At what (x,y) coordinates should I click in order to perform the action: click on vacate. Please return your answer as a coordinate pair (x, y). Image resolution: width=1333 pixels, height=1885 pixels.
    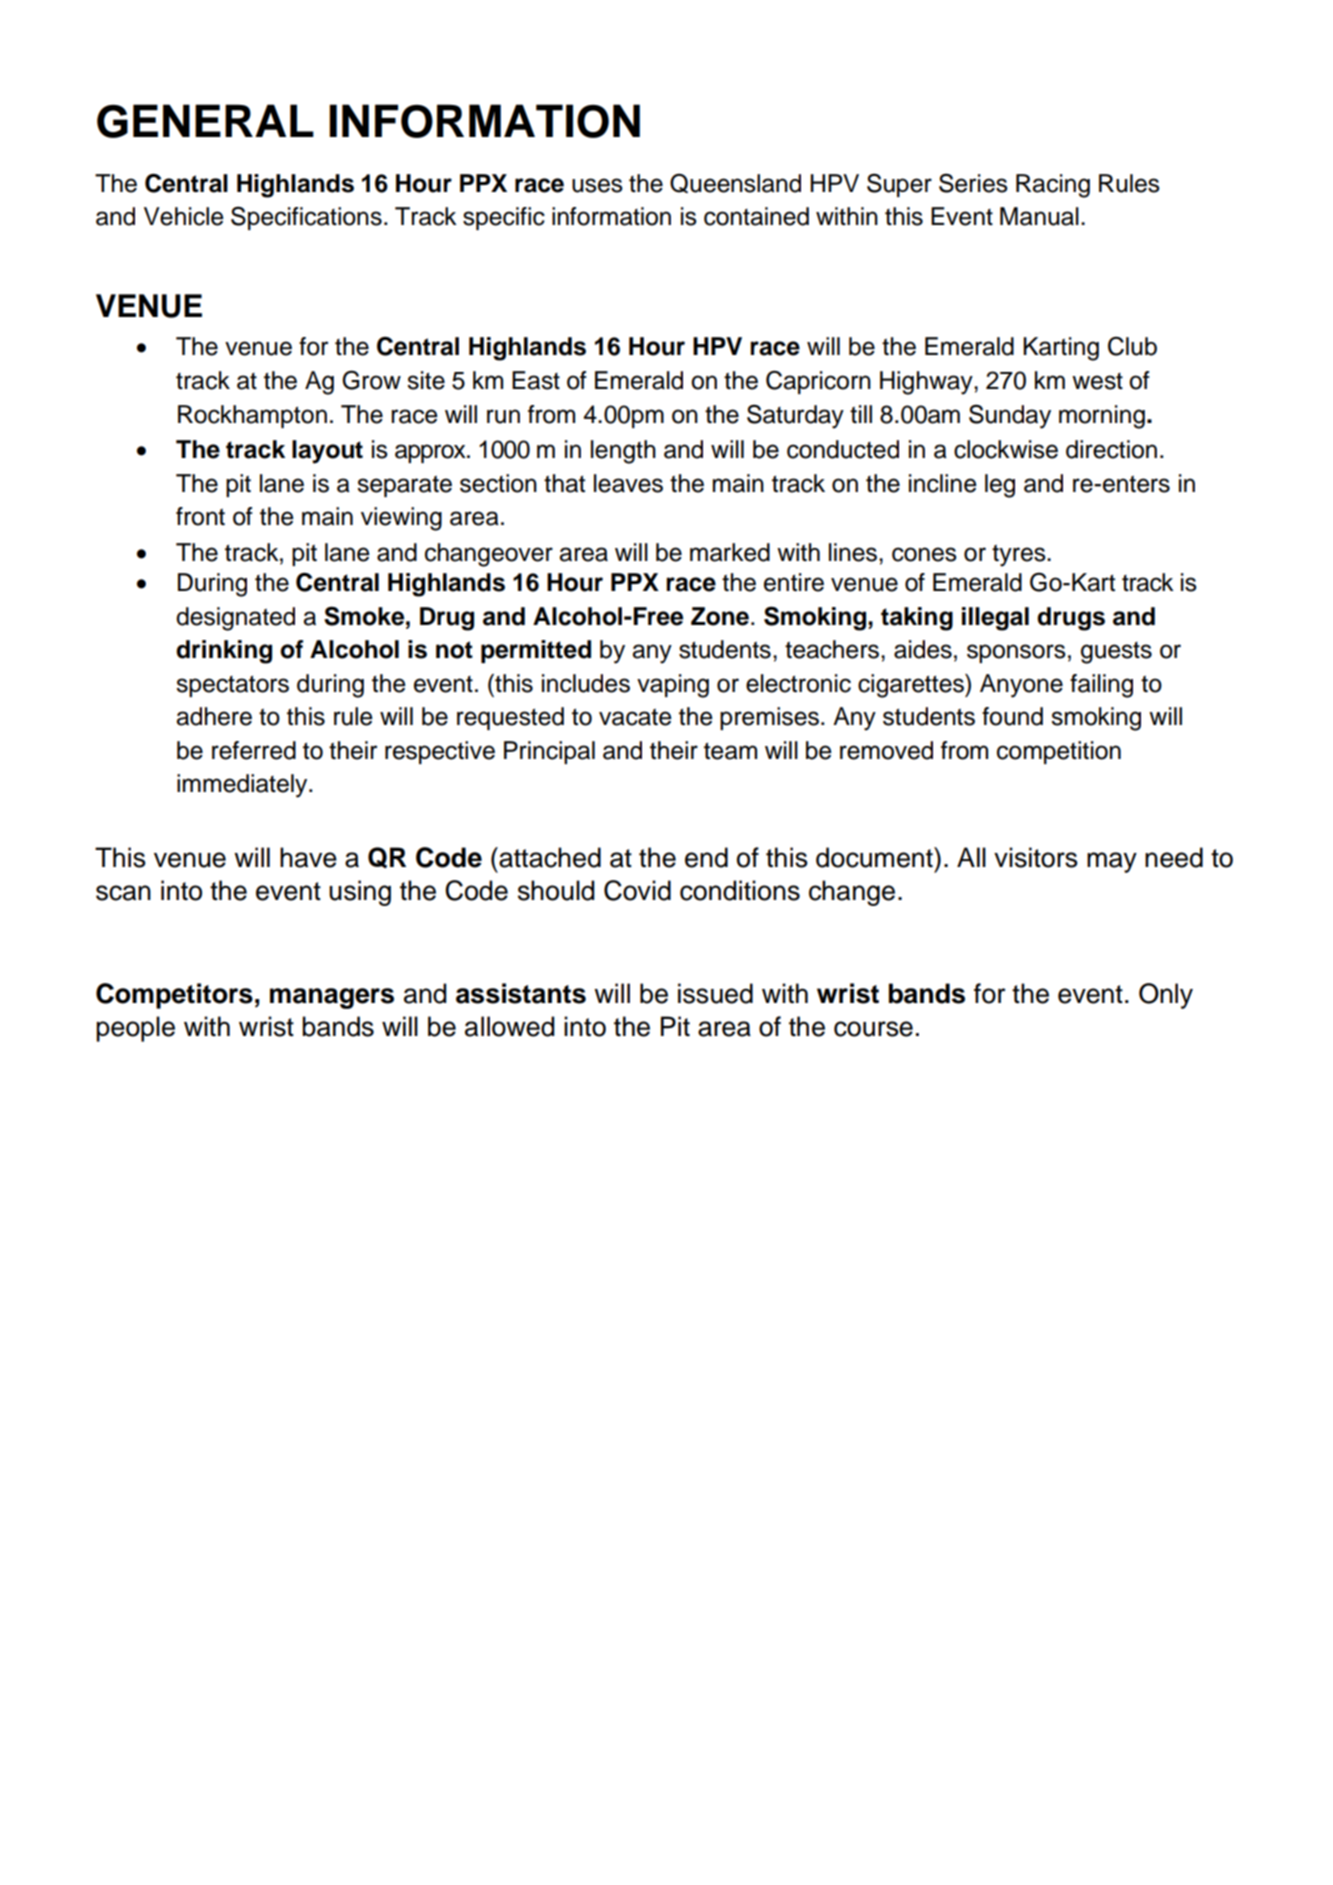
    Looking at the image, I should click on (635, 717).
